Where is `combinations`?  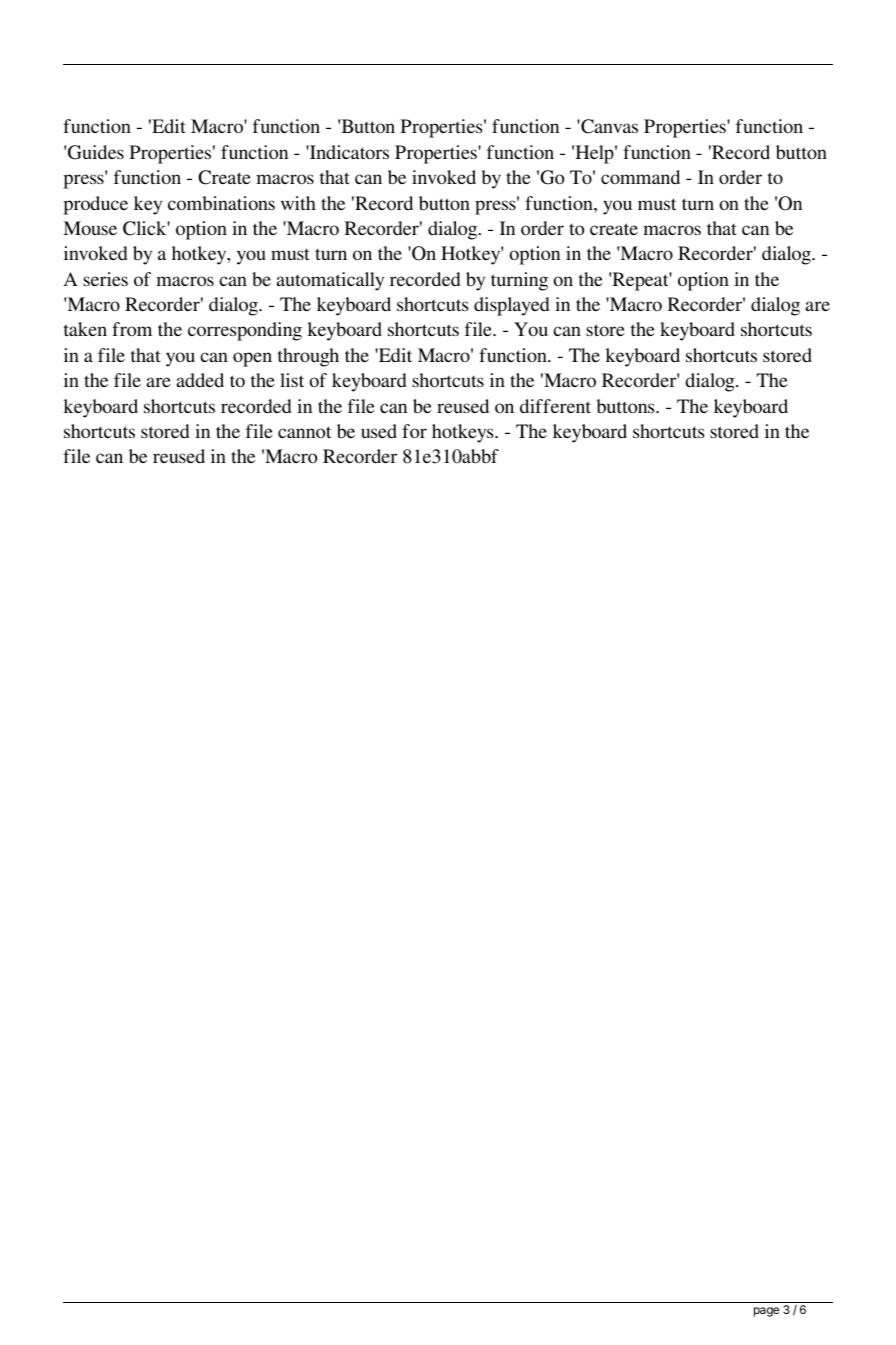 combinations is located at coordinates (221, 203).
